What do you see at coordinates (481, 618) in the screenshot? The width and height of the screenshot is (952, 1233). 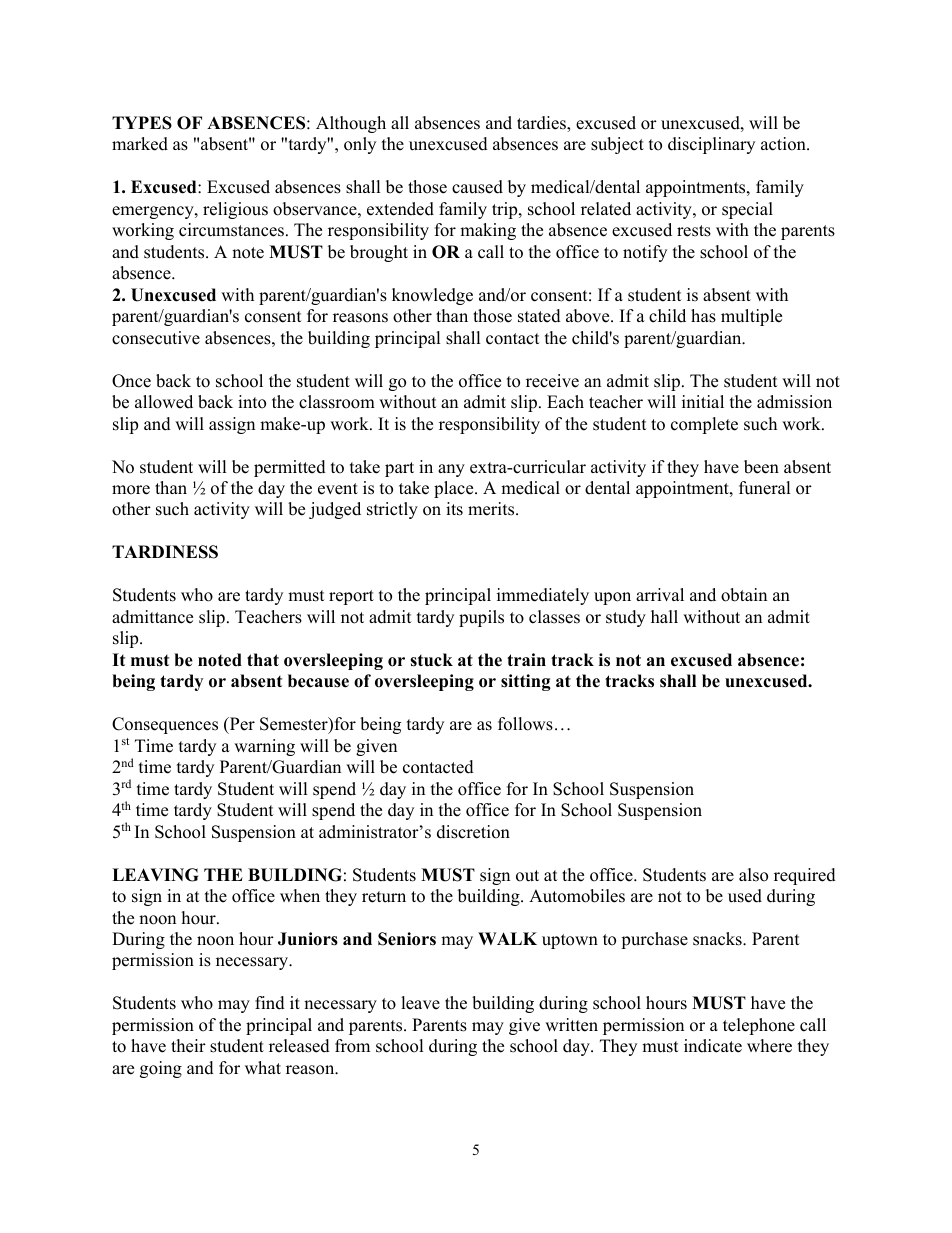 I see `pupils` at bounding box center [481, 618].
